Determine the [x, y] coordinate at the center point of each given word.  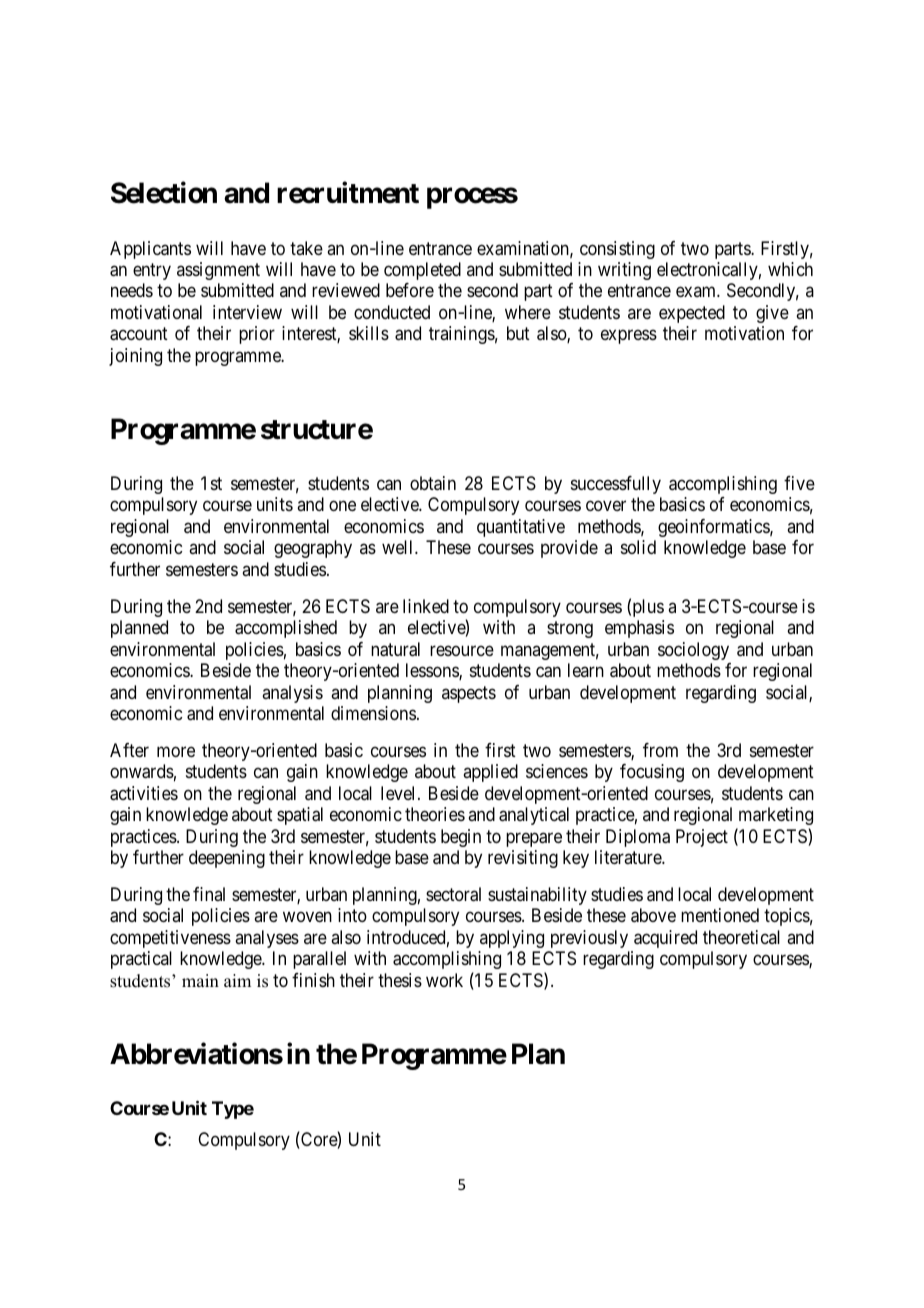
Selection [164, 193]
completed [422, 271]
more [176, 751]
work [444, 980]
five [799, 483]
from [660, 750]
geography [313, 549]
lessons [433, 671]
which [790, 269]
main [200, 980]
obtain [433, 483]
